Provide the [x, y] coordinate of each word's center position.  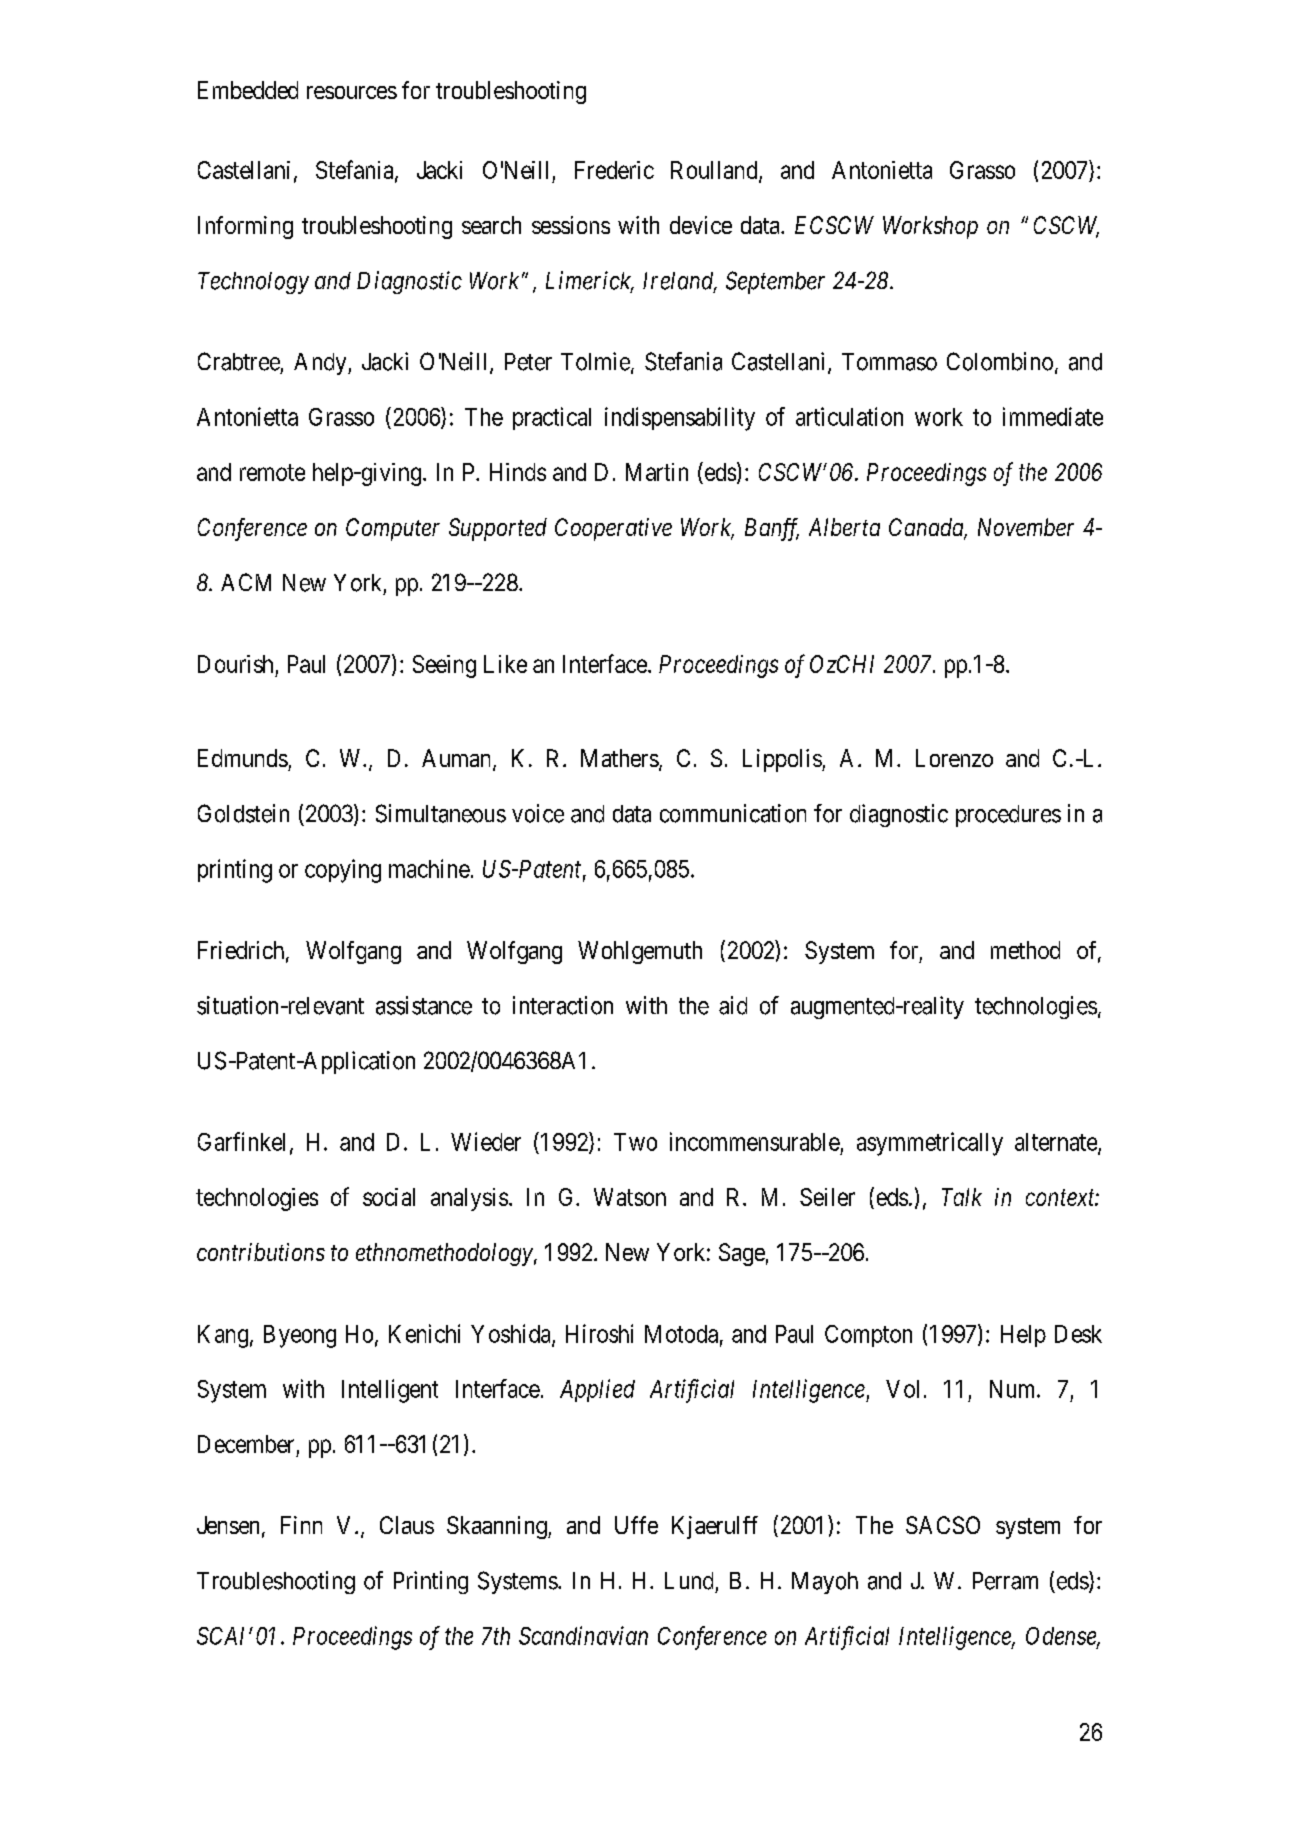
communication [733, 813]
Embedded [248, 90]
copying [343, 871]
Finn [301, 1525]
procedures [1008, 816]
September [775, 282]
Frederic [614, 170]
